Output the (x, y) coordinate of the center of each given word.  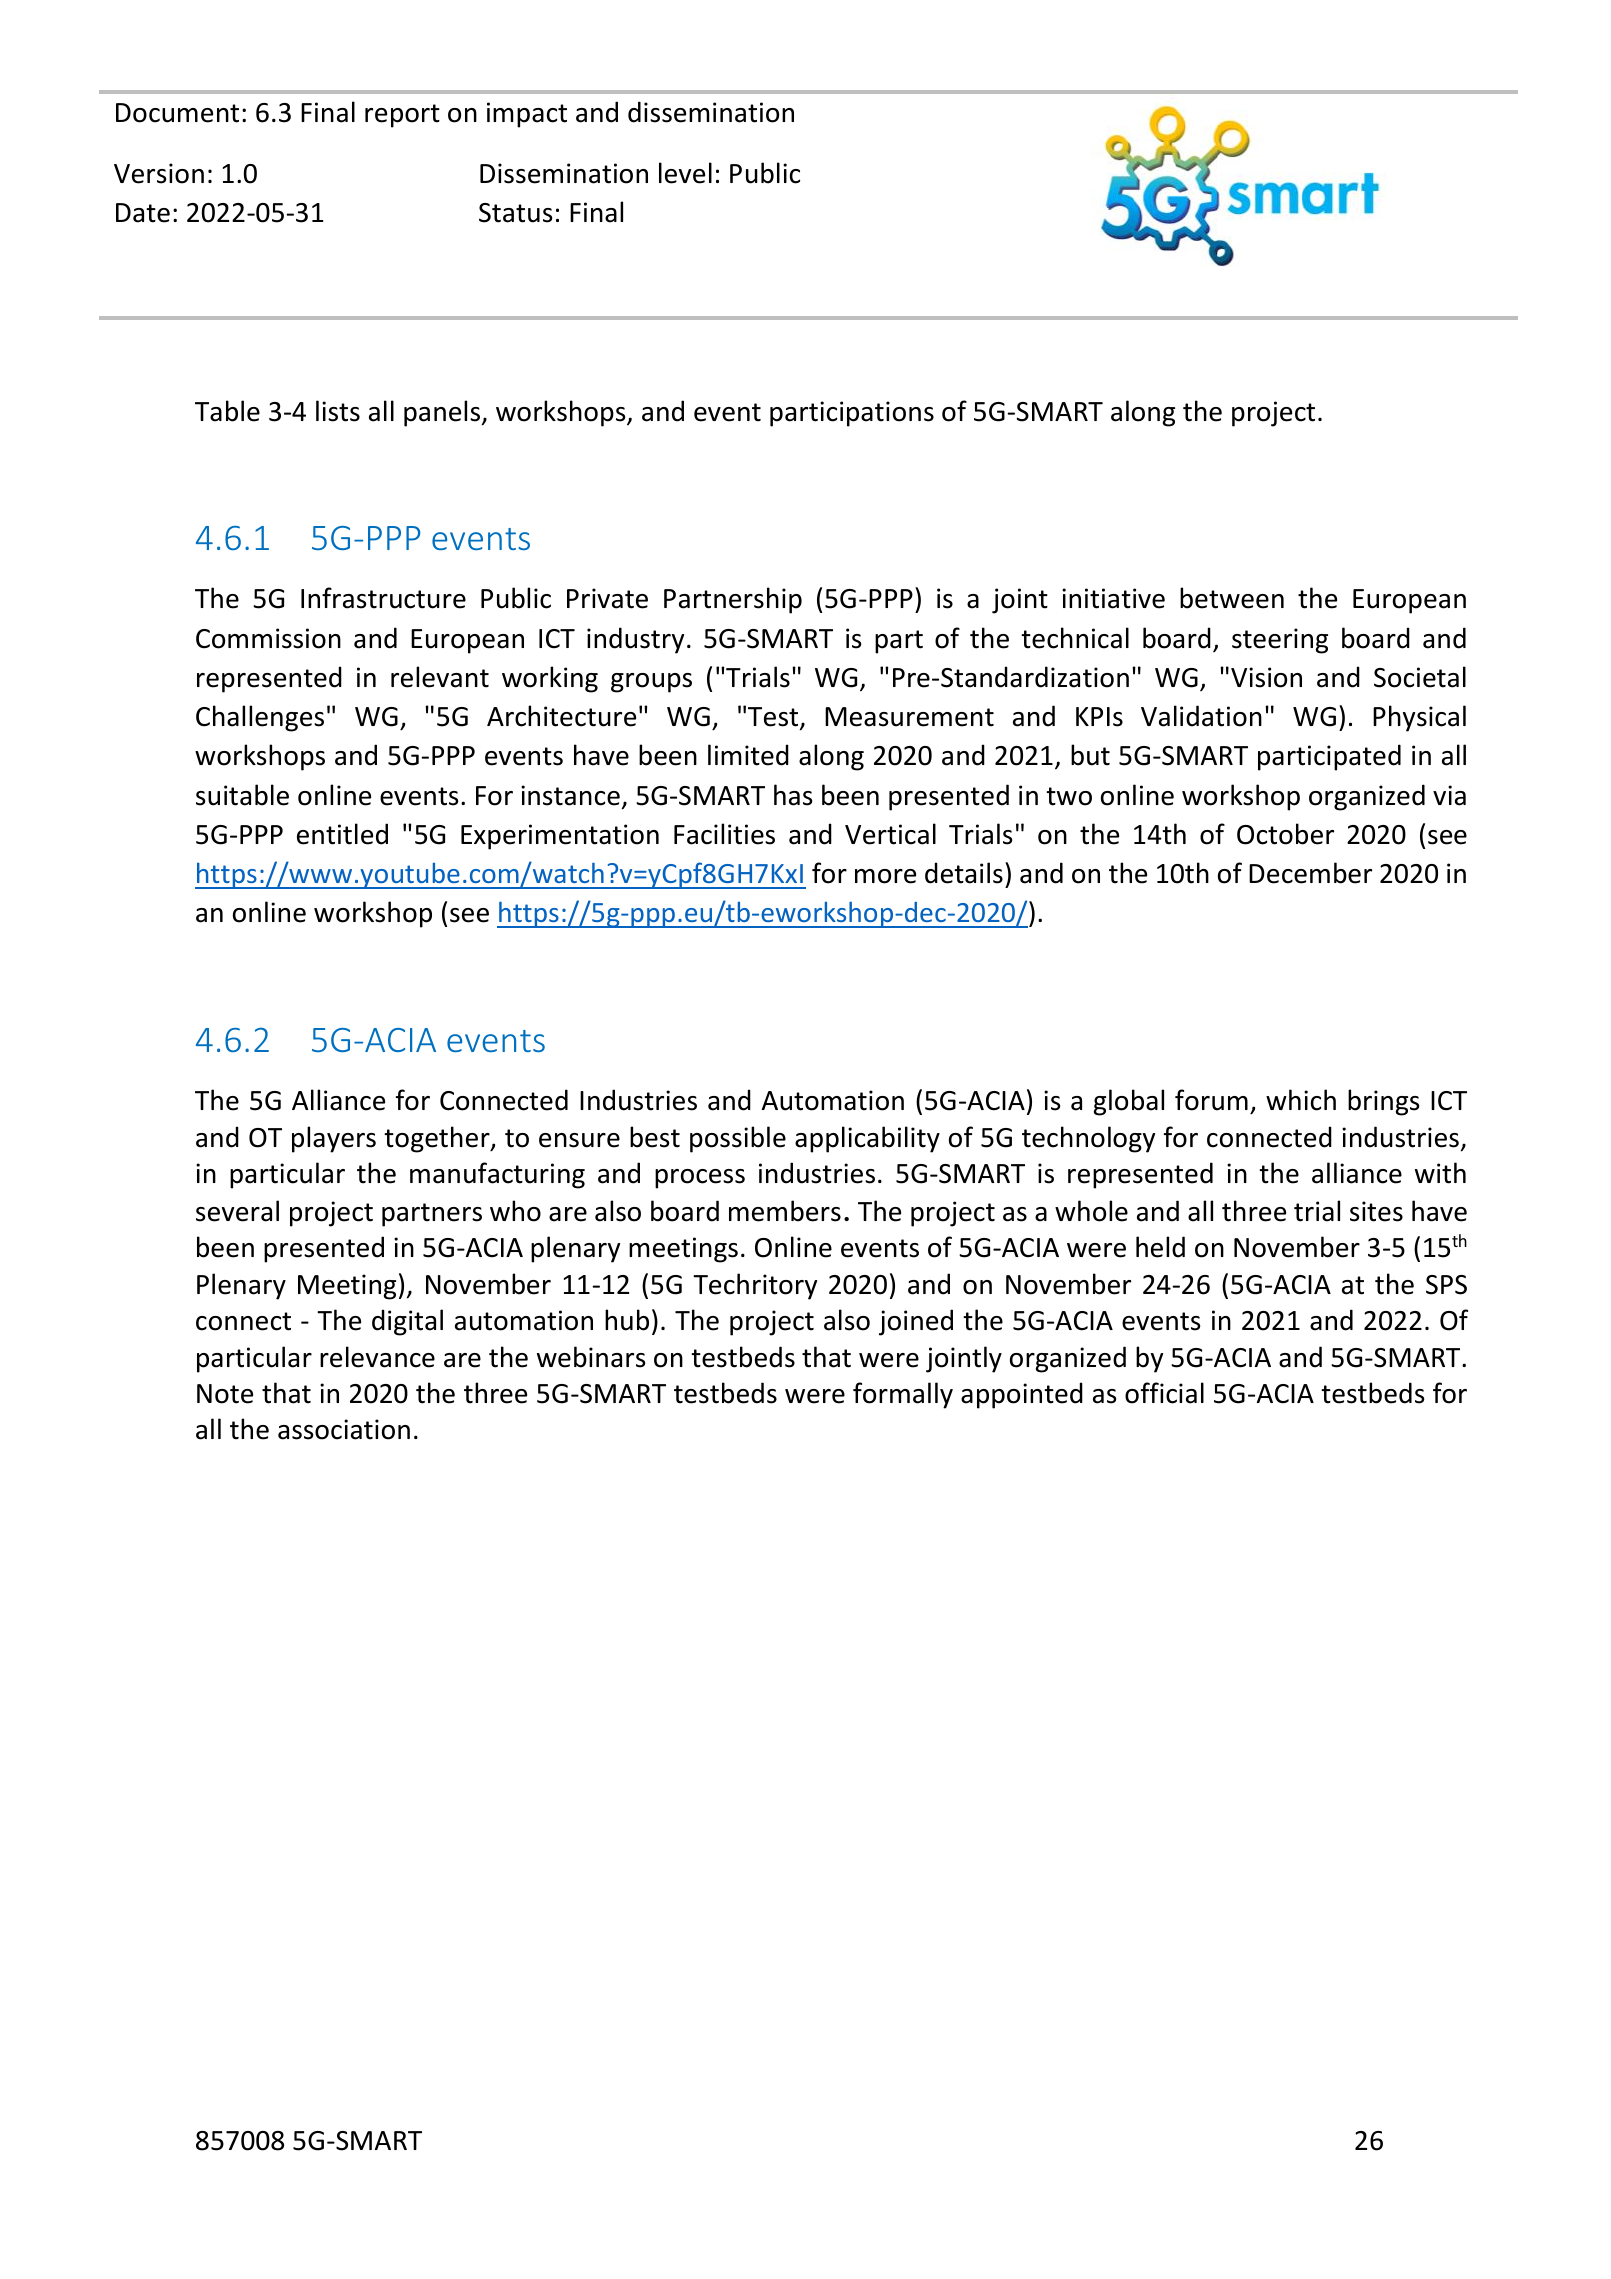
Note (225, 1394)
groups (651, 683)
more (885, 876)
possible (738, 1139)
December (1310, 873)
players (334, 1139)
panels (443, 413)
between (1232, 598)
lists (338, 411)
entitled (342, 834)
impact (527, 115)
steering (1280, 641)
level (685, 173)
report (402, 116)
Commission (268, 638)
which (1301, 1100)
